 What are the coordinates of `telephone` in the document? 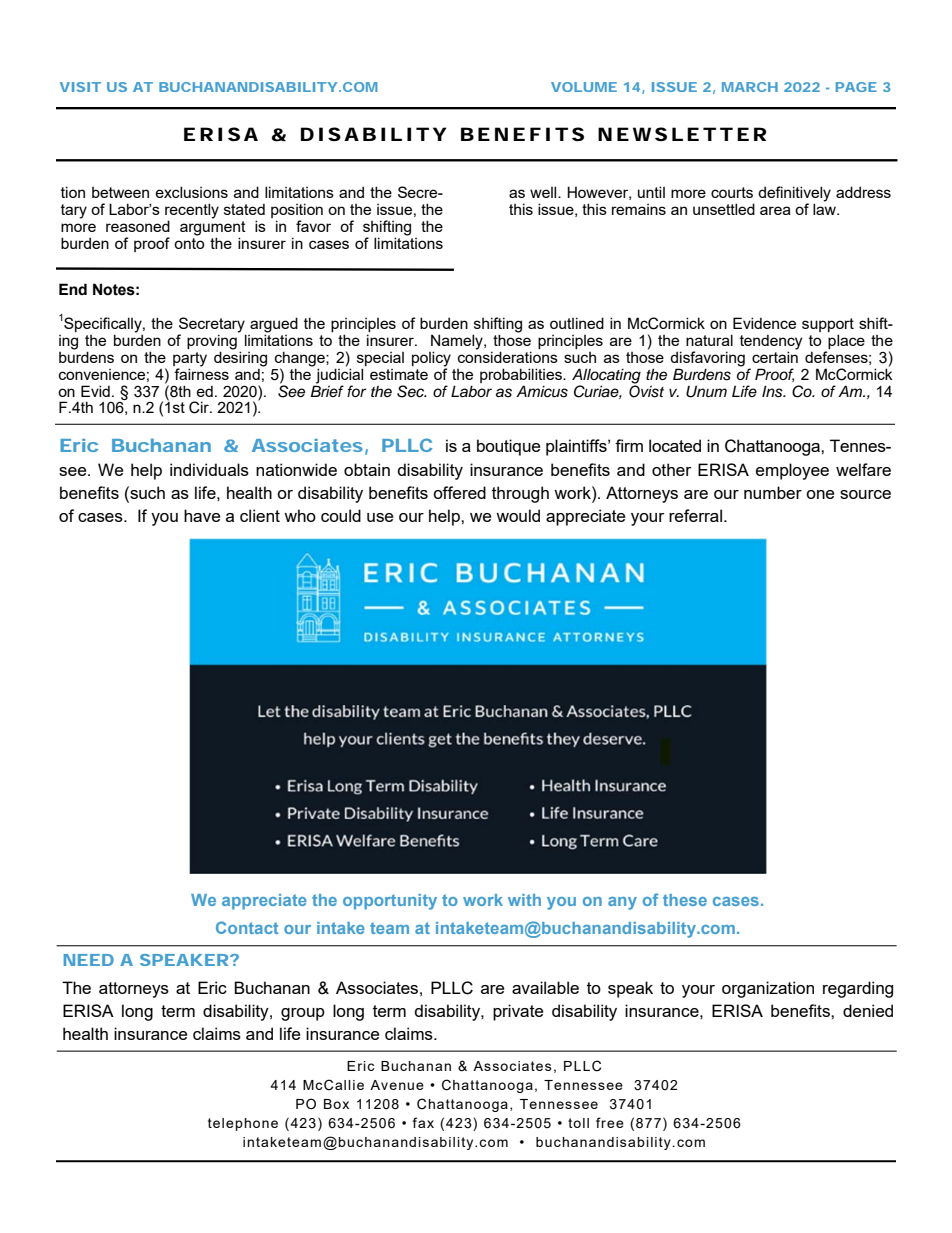 It's located at (243, 1124).
